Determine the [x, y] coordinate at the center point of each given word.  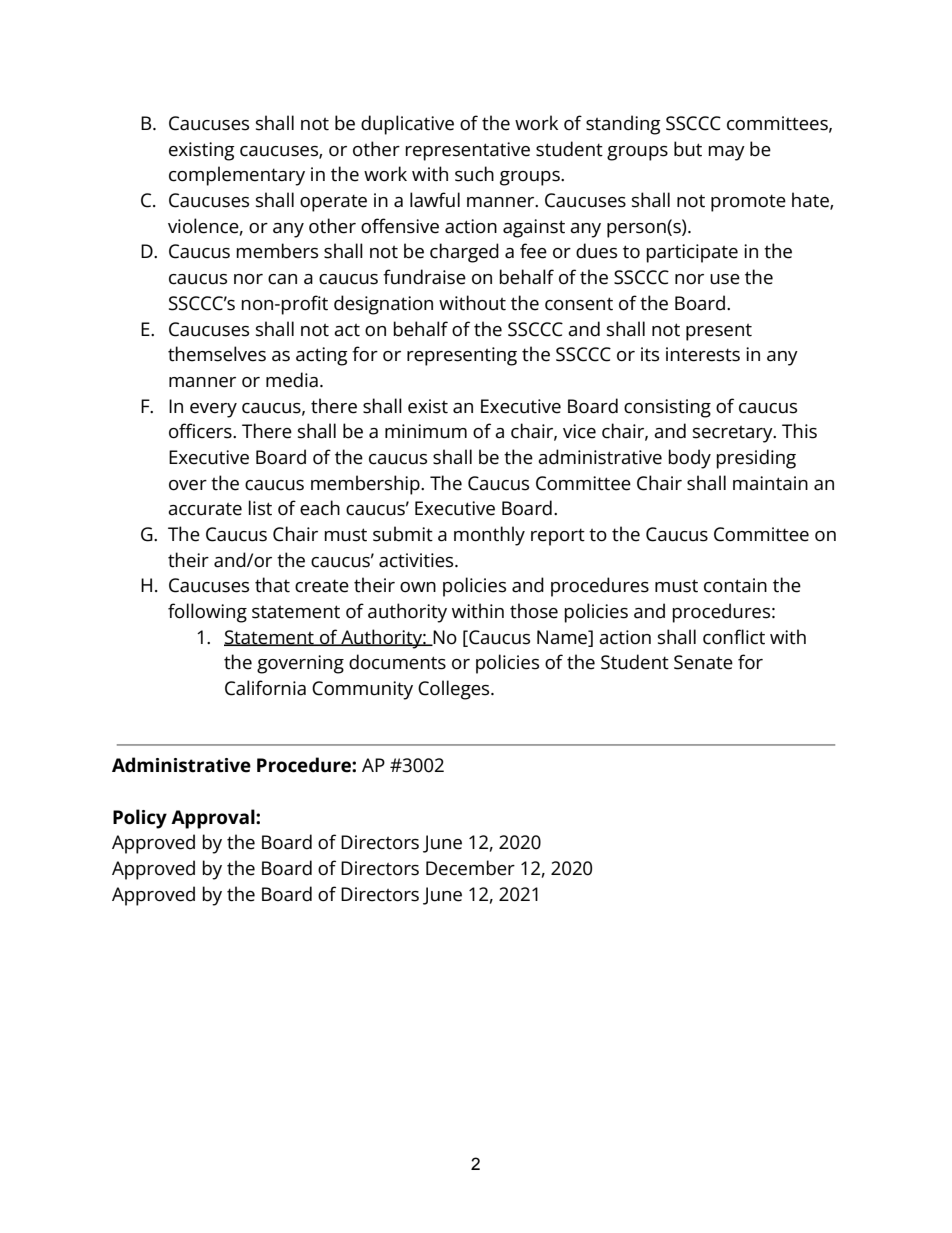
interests [703, 354]
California [265, 688]
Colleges [455, 690]
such [474, 174]
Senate [703, 662]
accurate [205, 509]
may [726, 153]
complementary [237, 176]
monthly [489, 536]
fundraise [424, 277]
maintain [770, 483]
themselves [217, 354]
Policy [140, 819]
